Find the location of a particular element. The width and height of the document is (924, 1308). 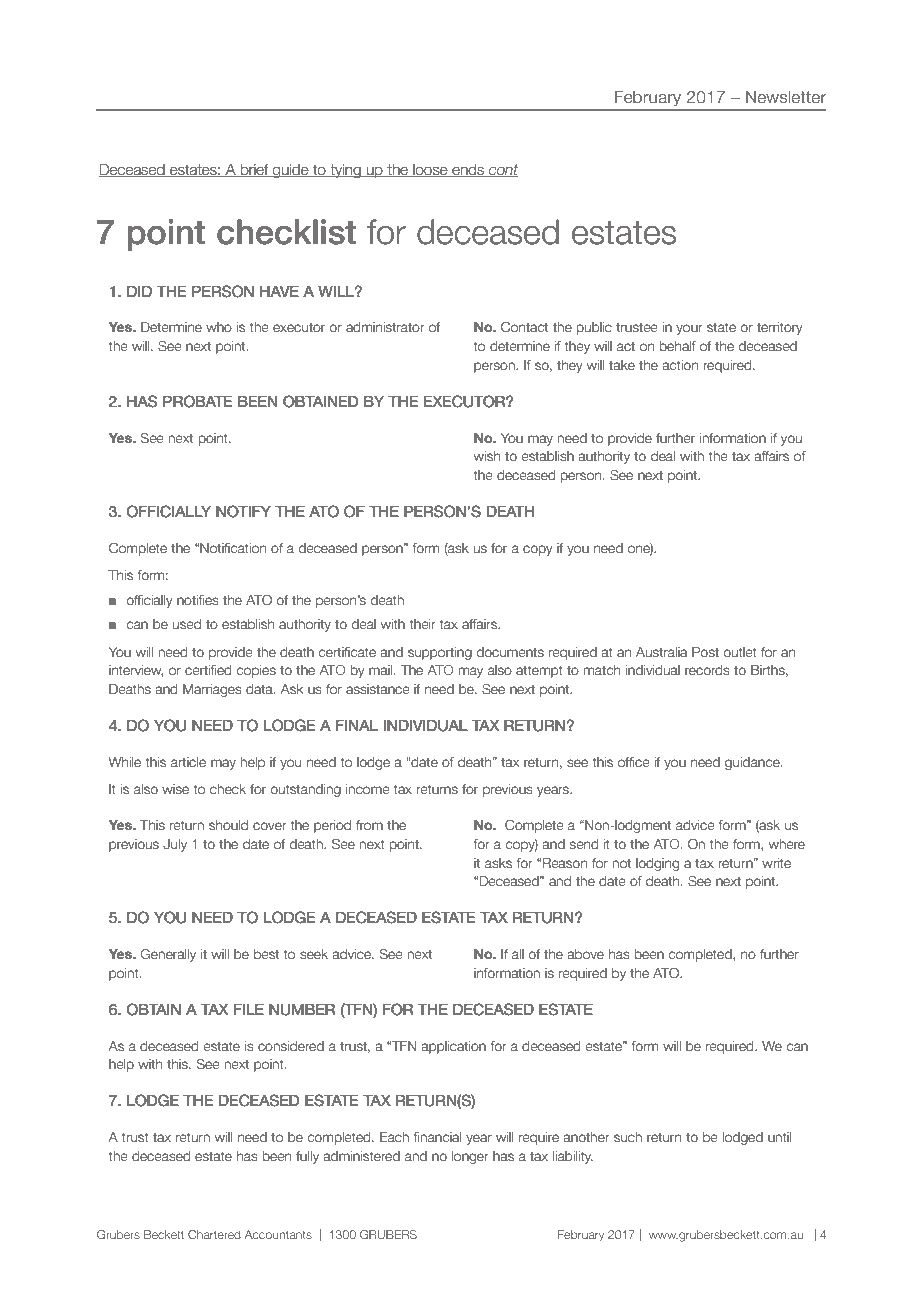

Newsletter is located at coordinates (786, 97).
